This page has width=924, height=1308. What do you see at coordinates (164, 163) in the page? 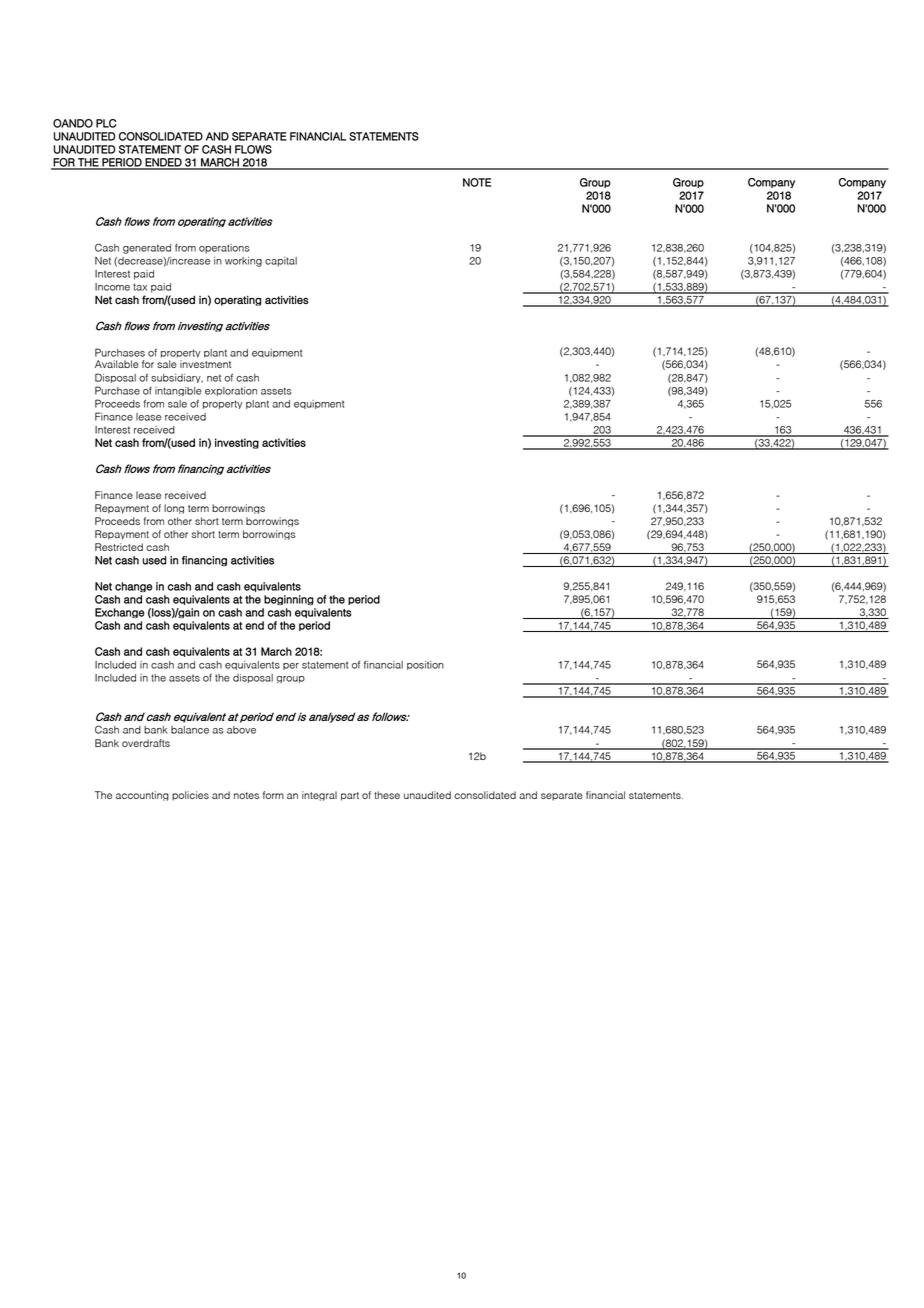
I see `ENDED` at bounding box center [164, 163].
